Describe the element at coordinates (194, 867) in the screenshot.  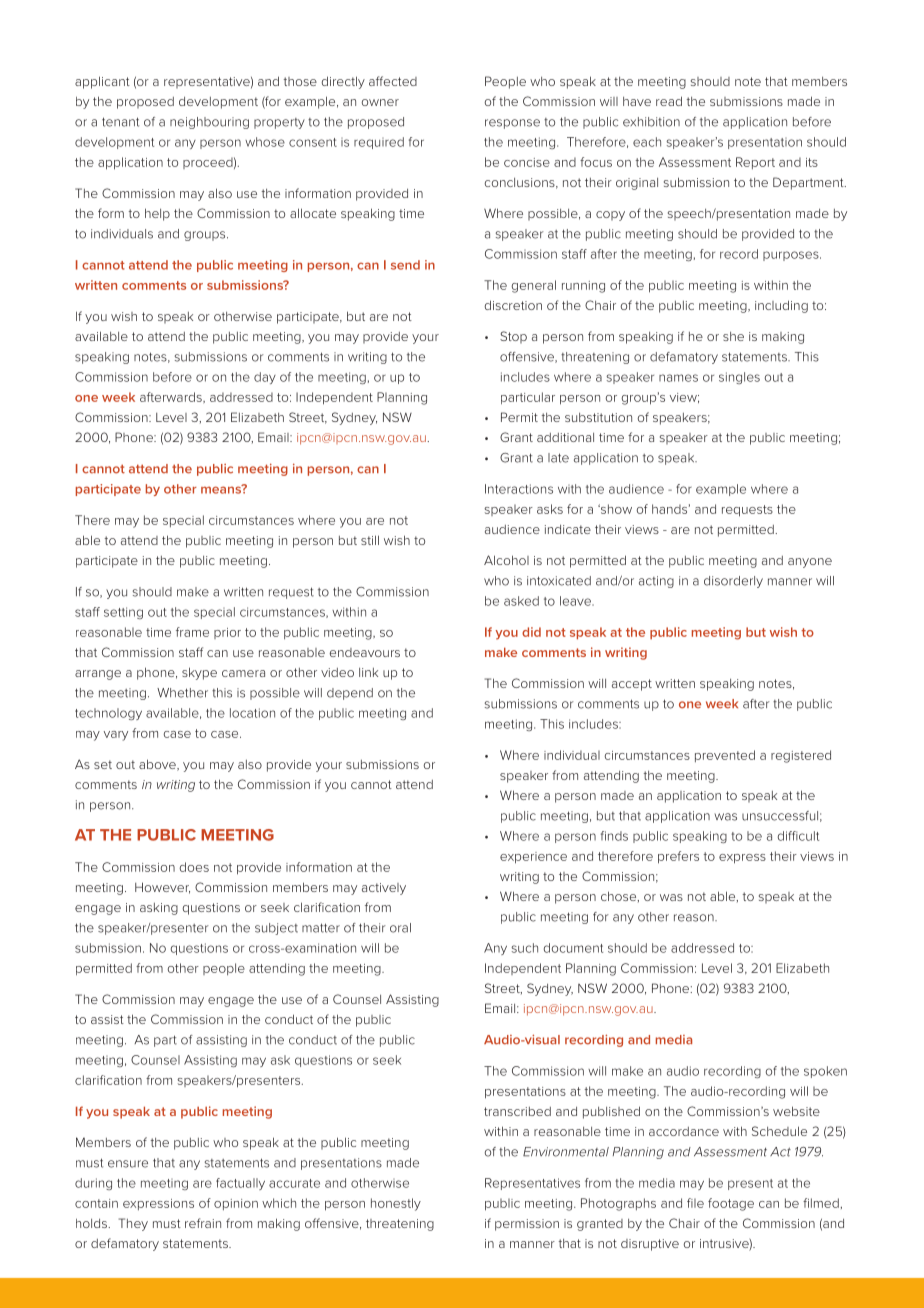
I see `does` at that location.
